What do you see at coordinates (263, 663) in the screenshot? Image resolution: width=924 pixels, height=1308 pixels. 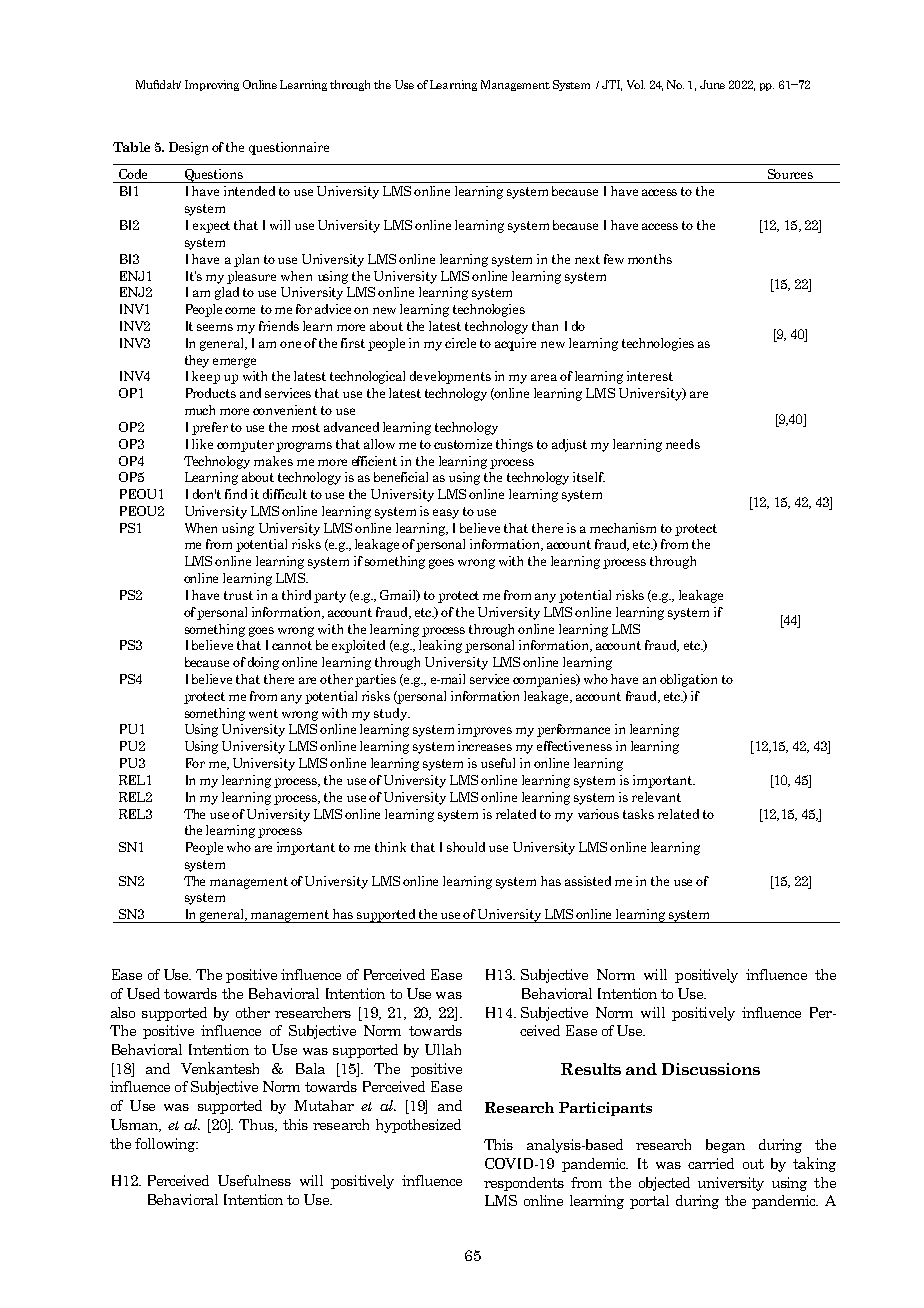 I see `doing` at bounding box center [263, 663].
